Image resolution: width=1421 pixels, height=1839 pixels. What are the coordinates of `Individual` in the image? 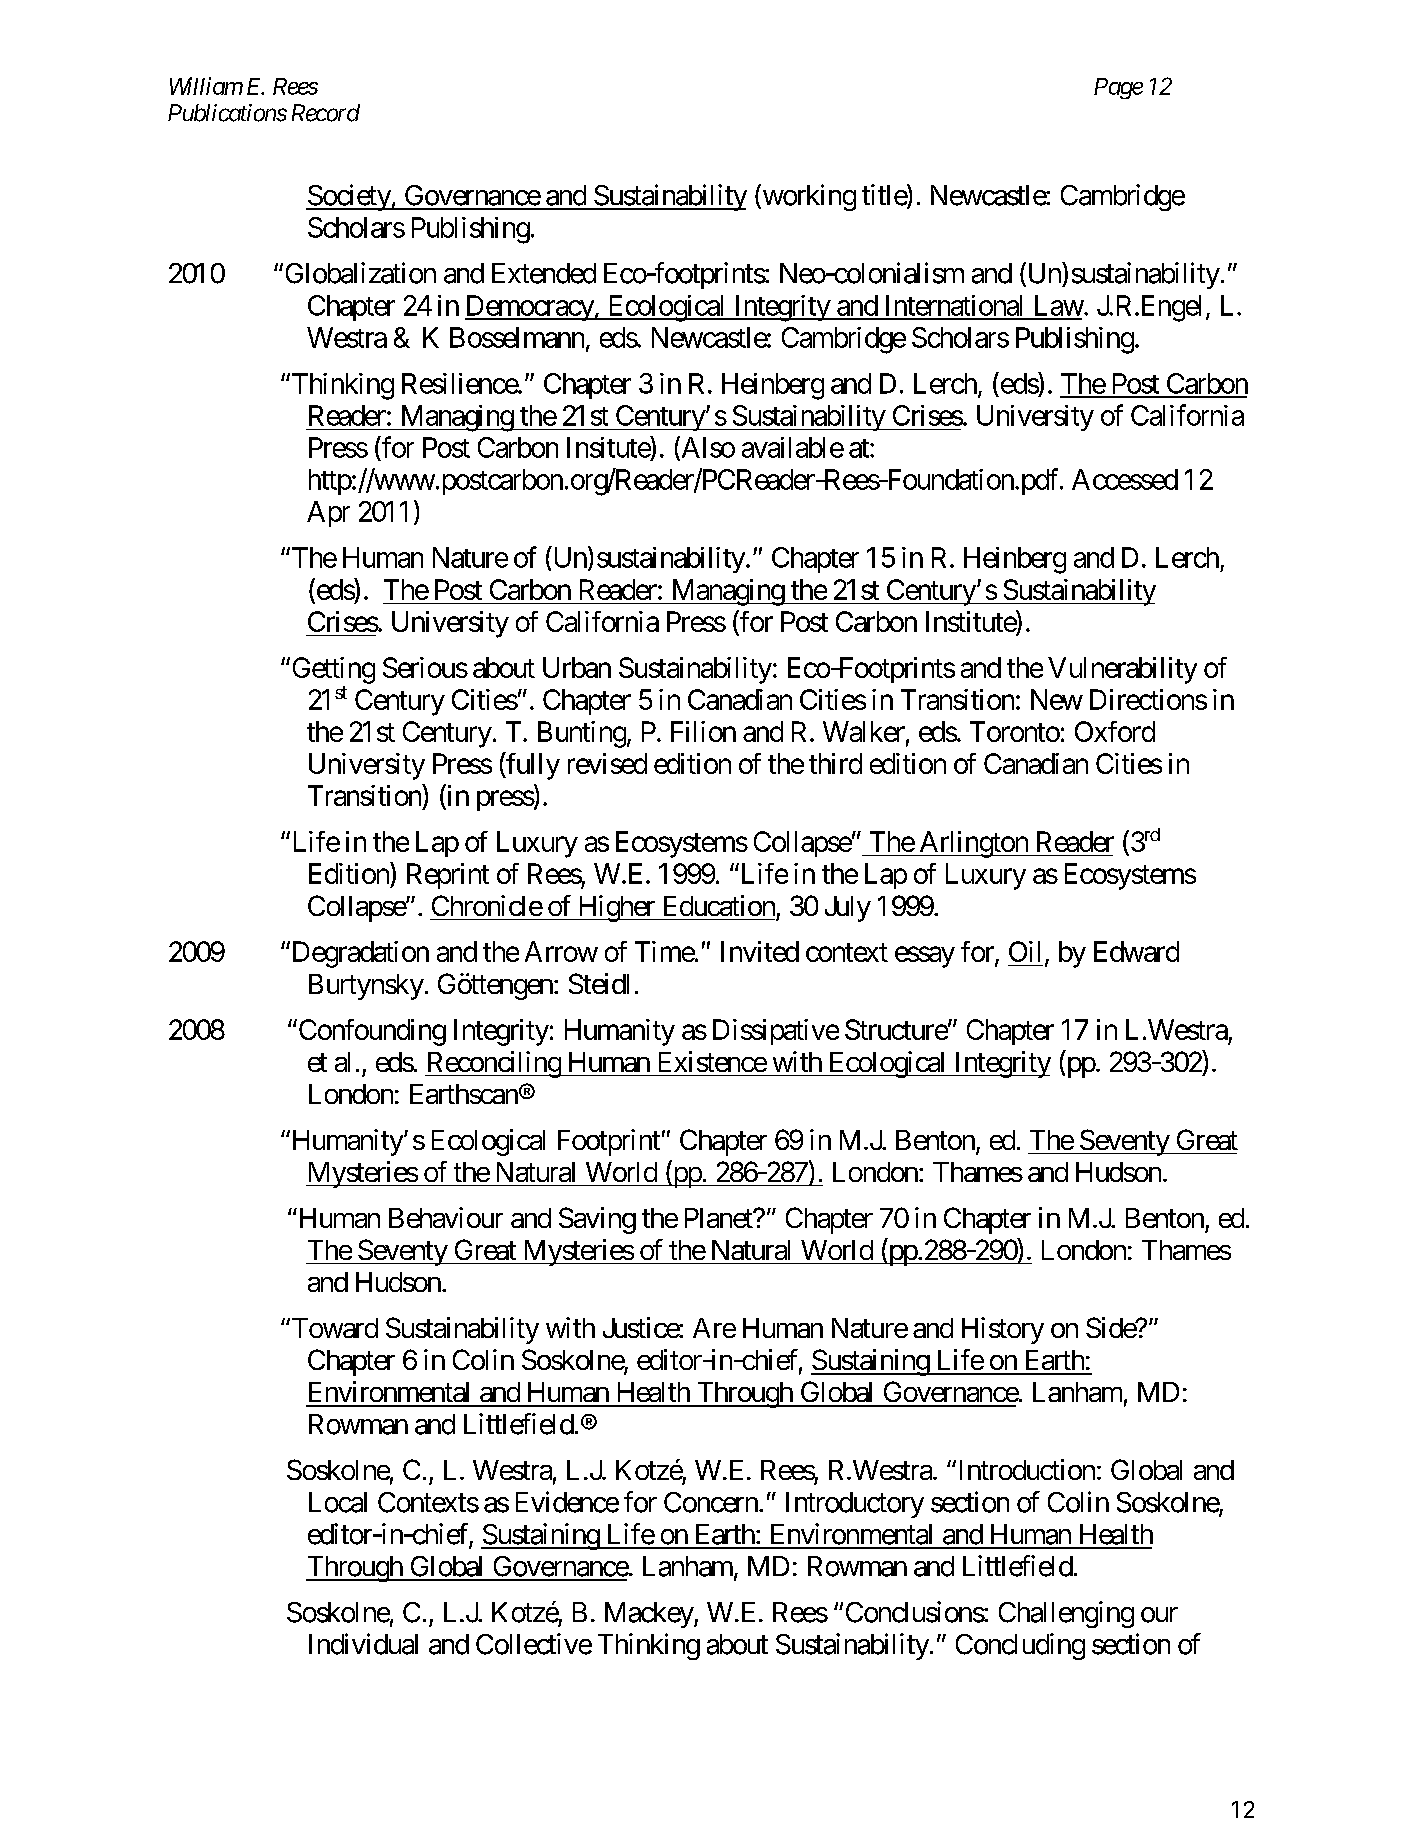 It's located at (363, 1644).
